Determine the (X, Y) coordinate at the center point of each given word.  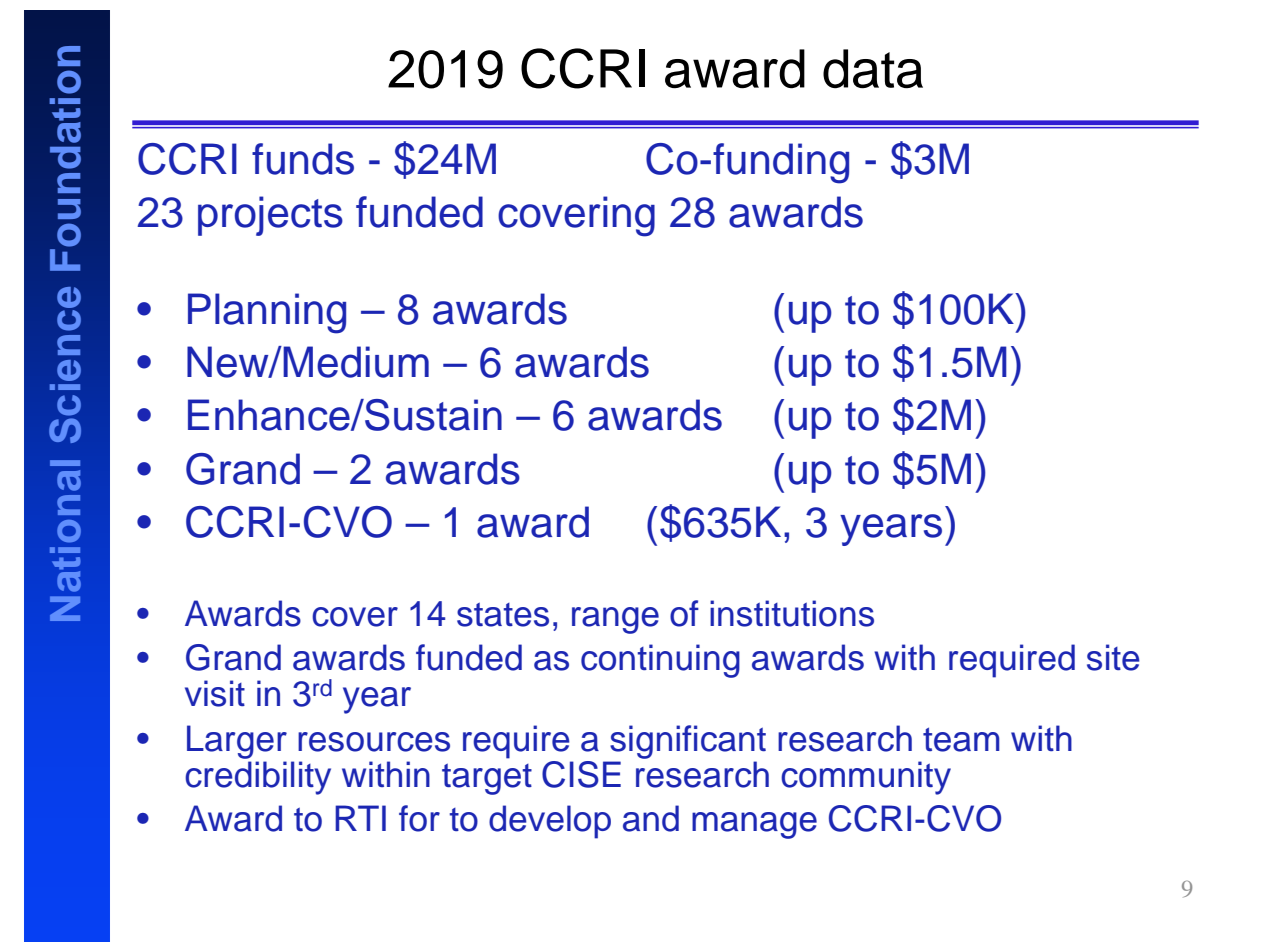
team (961, 739)
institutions (792, 613)
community (866, 778)
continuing (660, 661)
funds (303, 159)
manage (754, 825)
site (1113, 657)
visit (215, 693)
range (615, 620)
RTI (360, 818)
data (873, 69)
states (503, 614)
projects (270, 216)
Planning (267, 313)
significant (688, 742)
